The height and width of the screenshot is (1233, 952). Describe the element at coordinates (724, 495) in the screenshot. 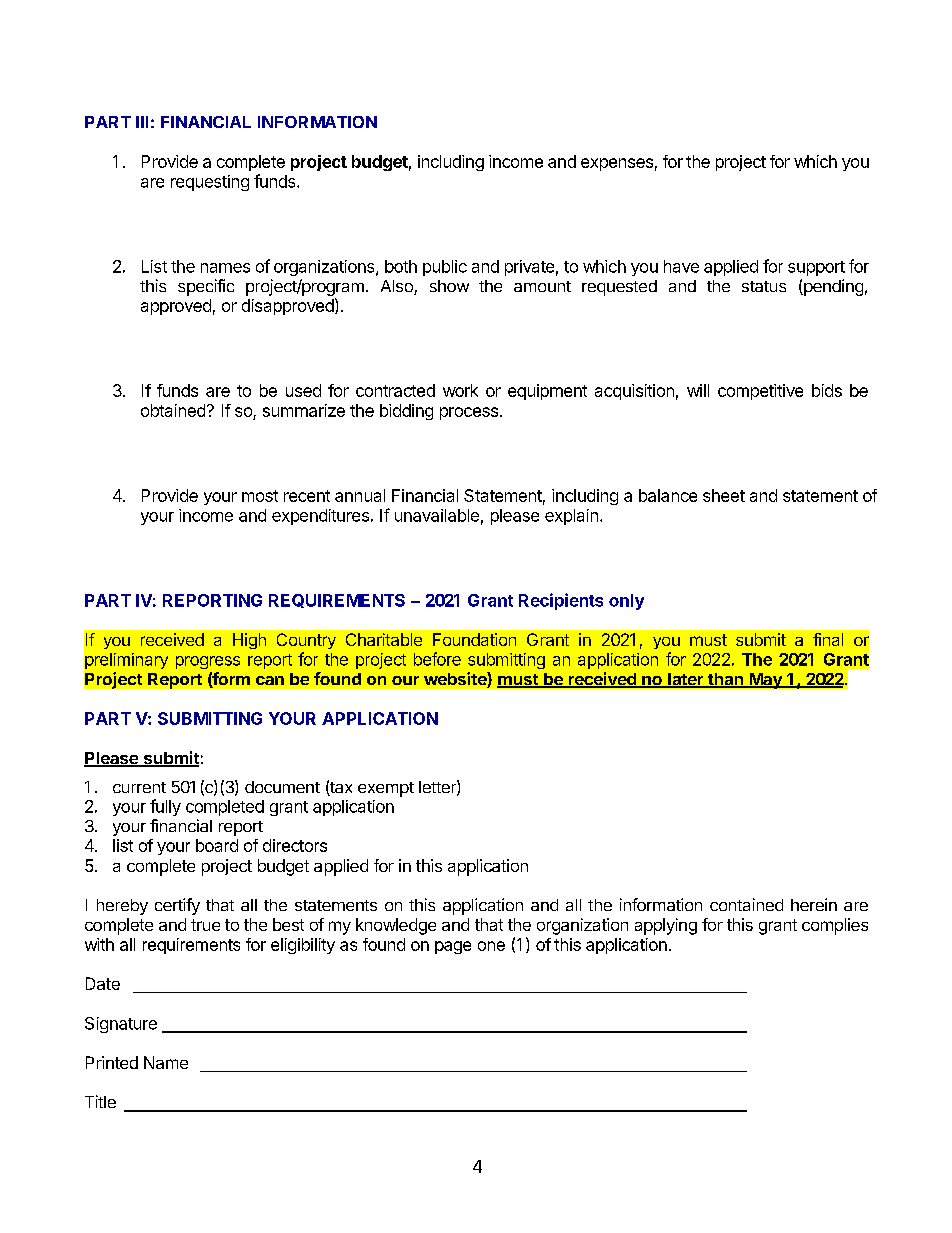

I see `sheet` at that location.
